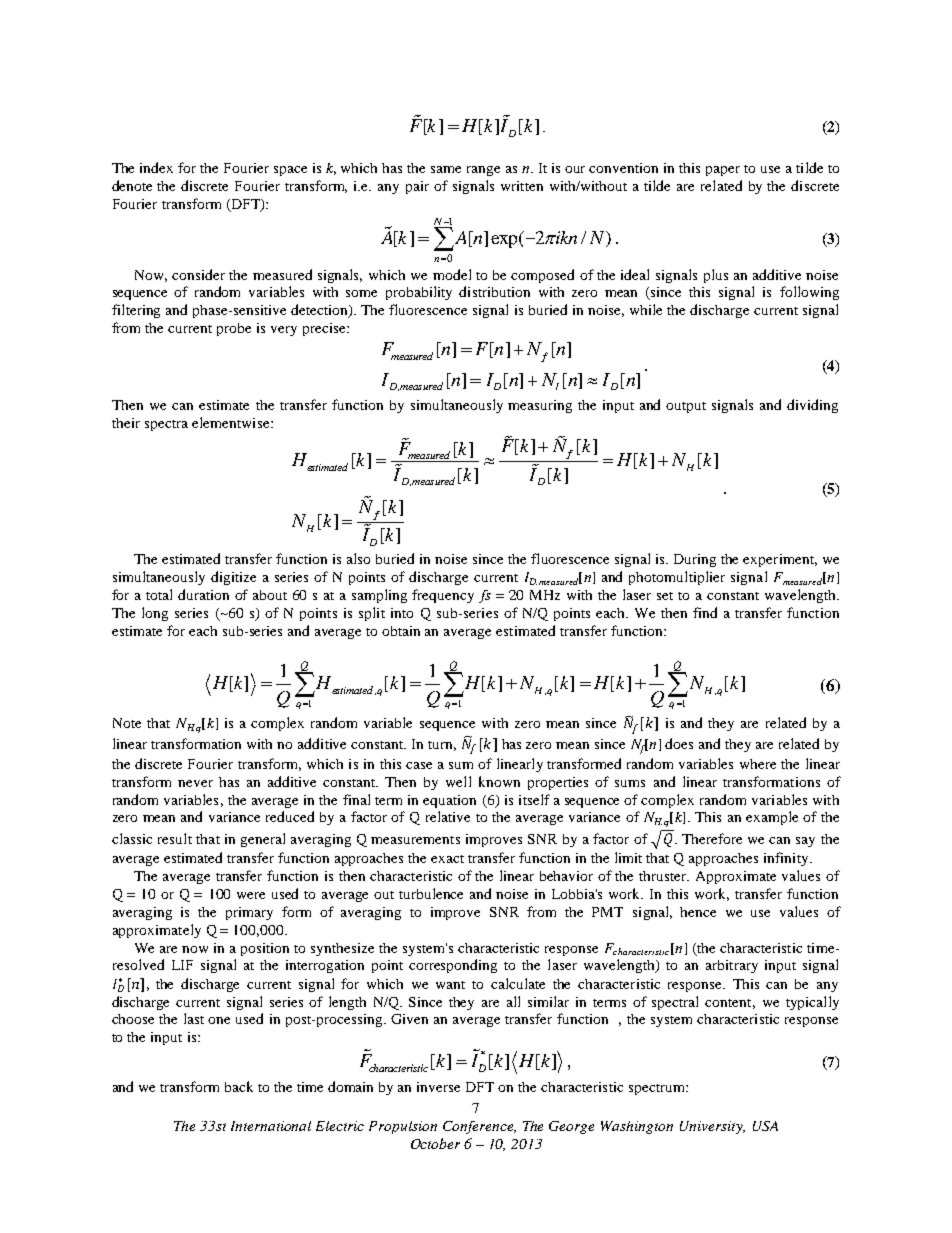 This screenshot has width=952, height=1233. I want to click on frequency, so click(443, 596).
